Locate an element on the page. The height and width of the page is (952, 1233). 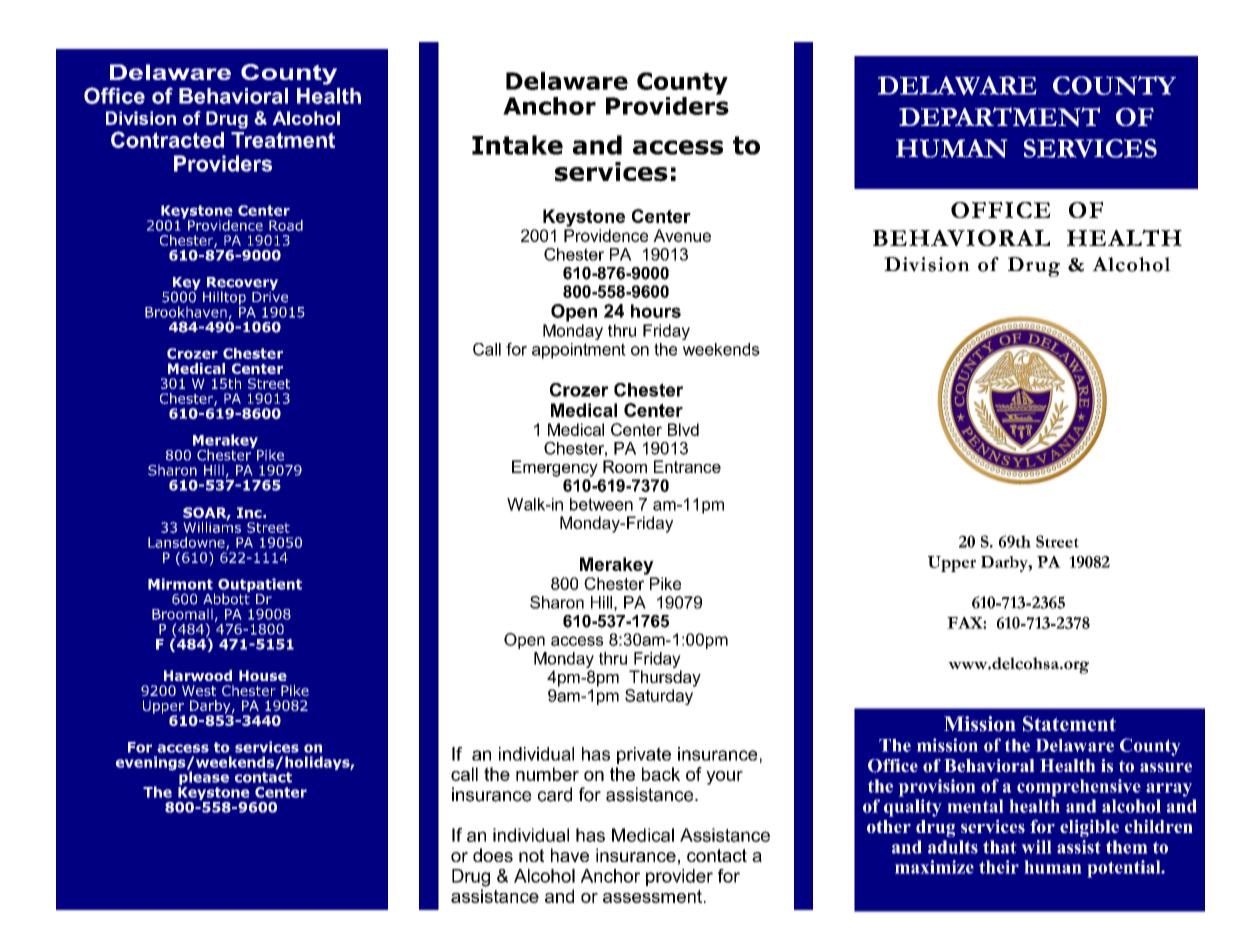
other is located at coordinates (889, 826).
